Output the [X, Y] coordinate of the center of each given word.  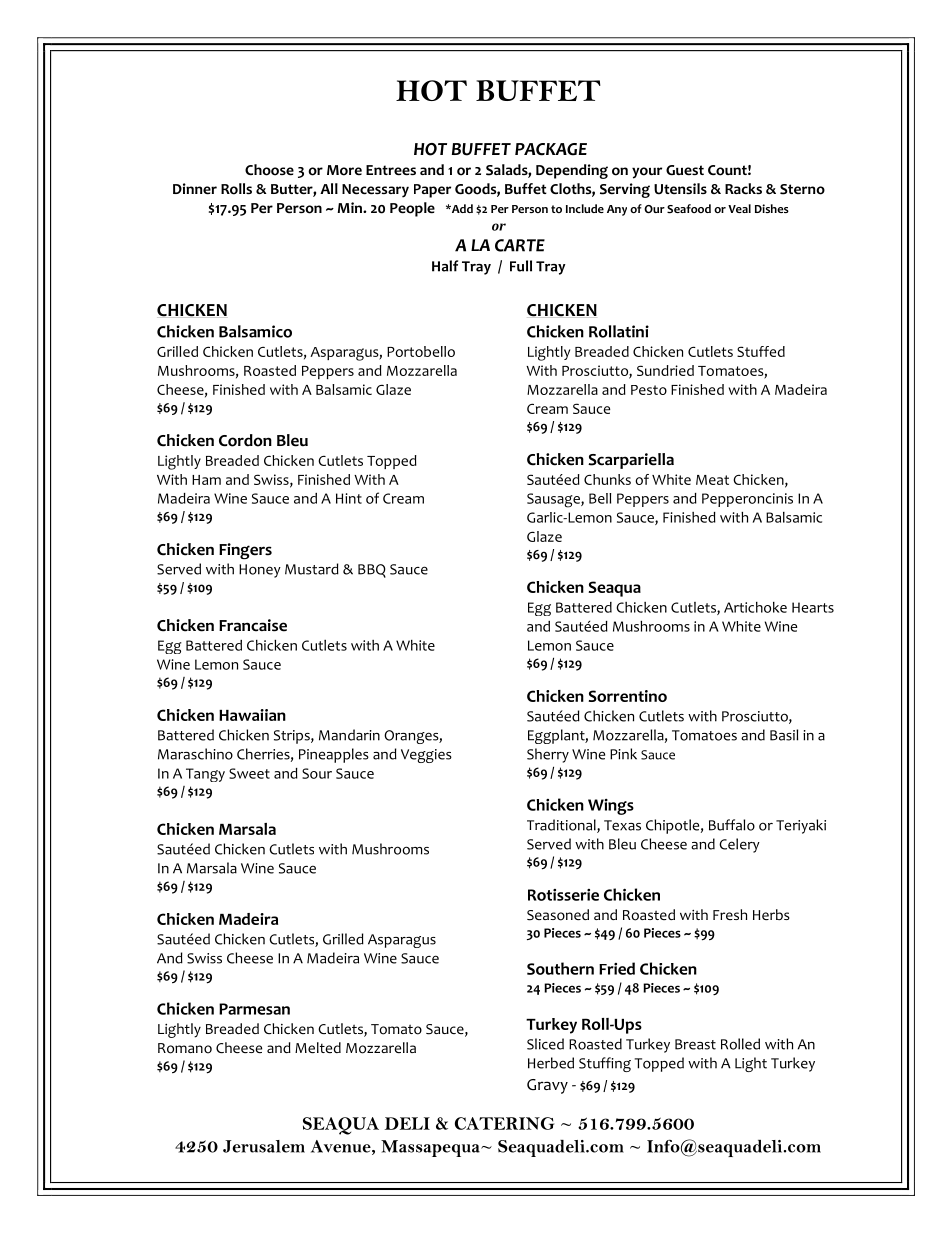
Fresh [730, 914]
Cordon [245, 440]
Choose [269, 170]
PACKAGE [551, 149]
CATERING [504, 1123]
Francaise [253, 625]
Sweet [249, 773]
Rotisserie [563, 895]
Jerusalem [264, 1146]
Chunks [607, 479]
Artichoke [755, 607]
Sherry [548, 755]
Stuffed [761, 351]
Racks [743, 189]
